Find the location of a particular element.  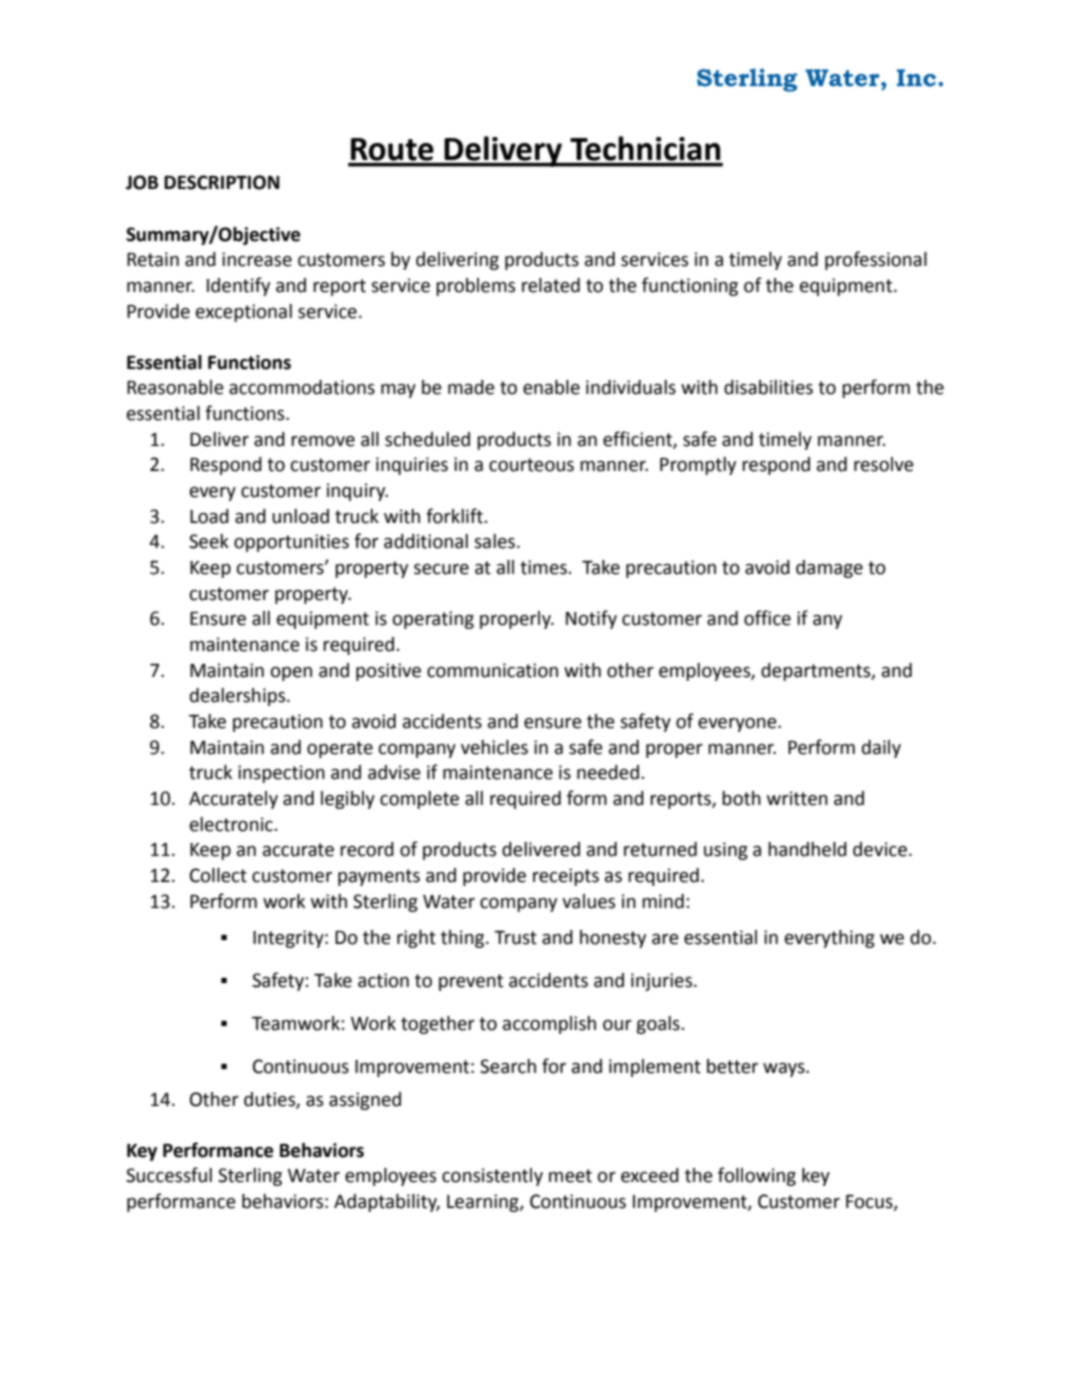

Seek is located at coordinates (209, 541).
